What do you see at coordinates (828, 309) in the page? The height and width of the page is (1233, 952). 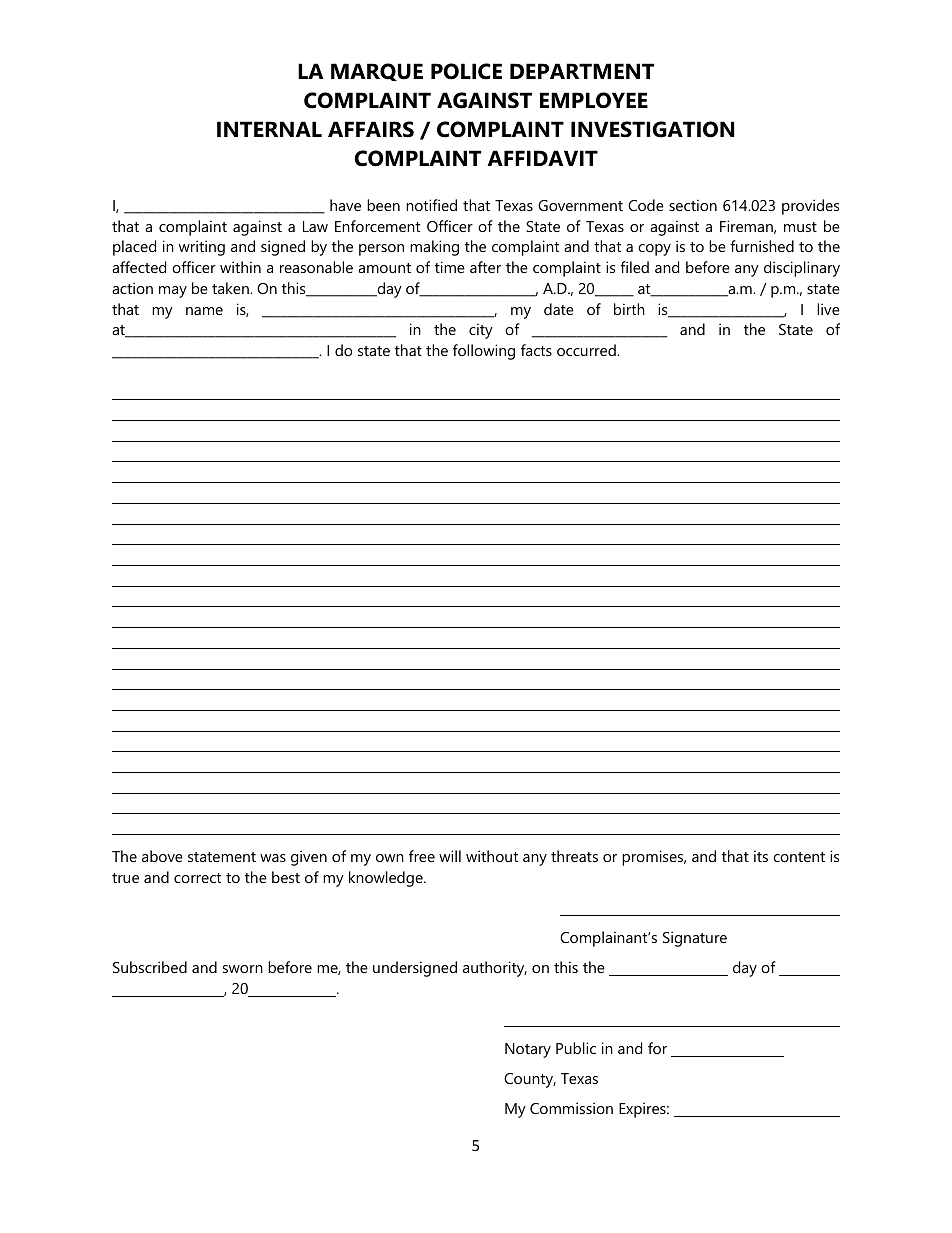 I see `live` at bounding box center [828, 309].
